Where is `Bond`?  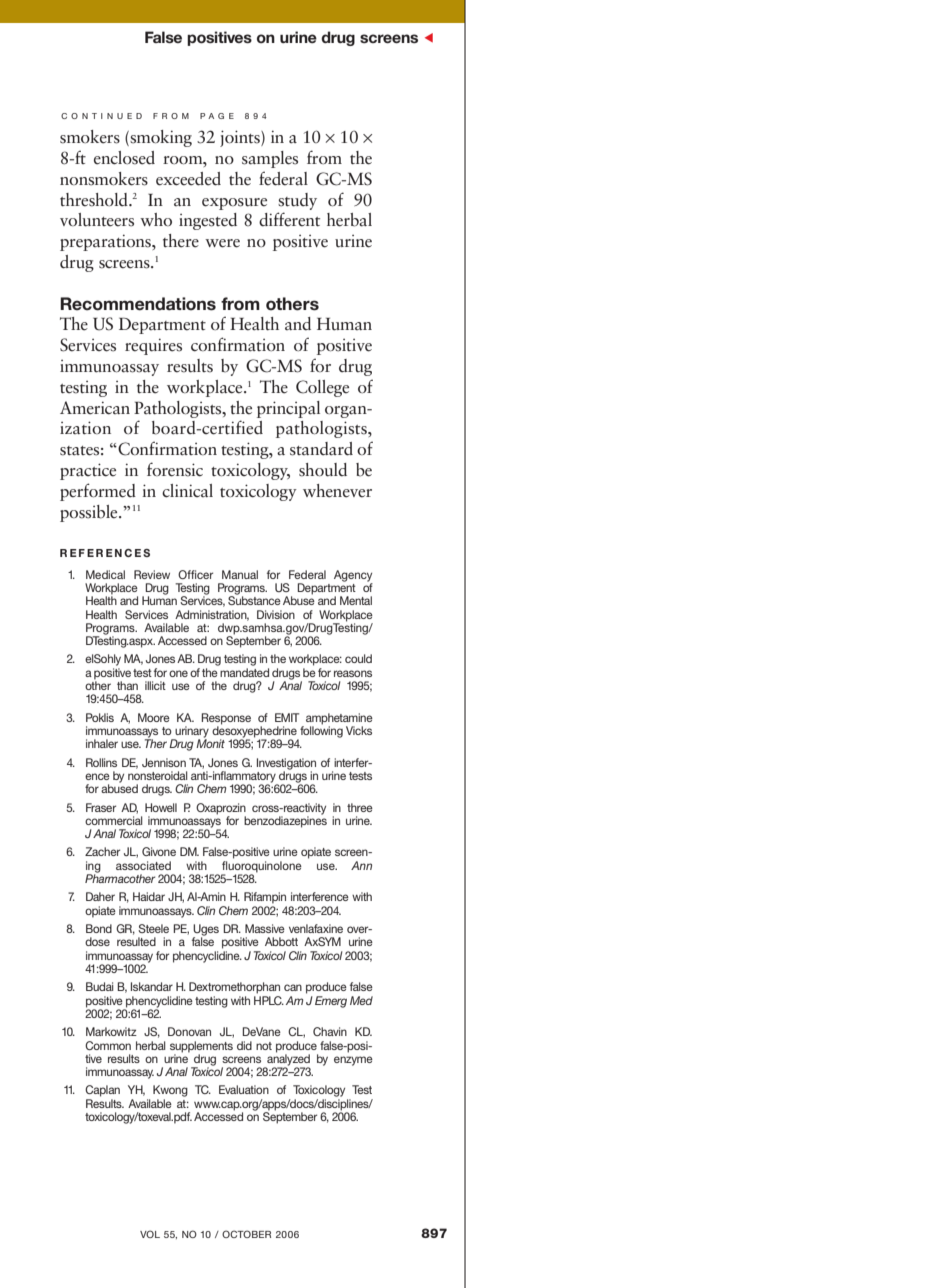 Bond is located at coordinates (99, 928).
